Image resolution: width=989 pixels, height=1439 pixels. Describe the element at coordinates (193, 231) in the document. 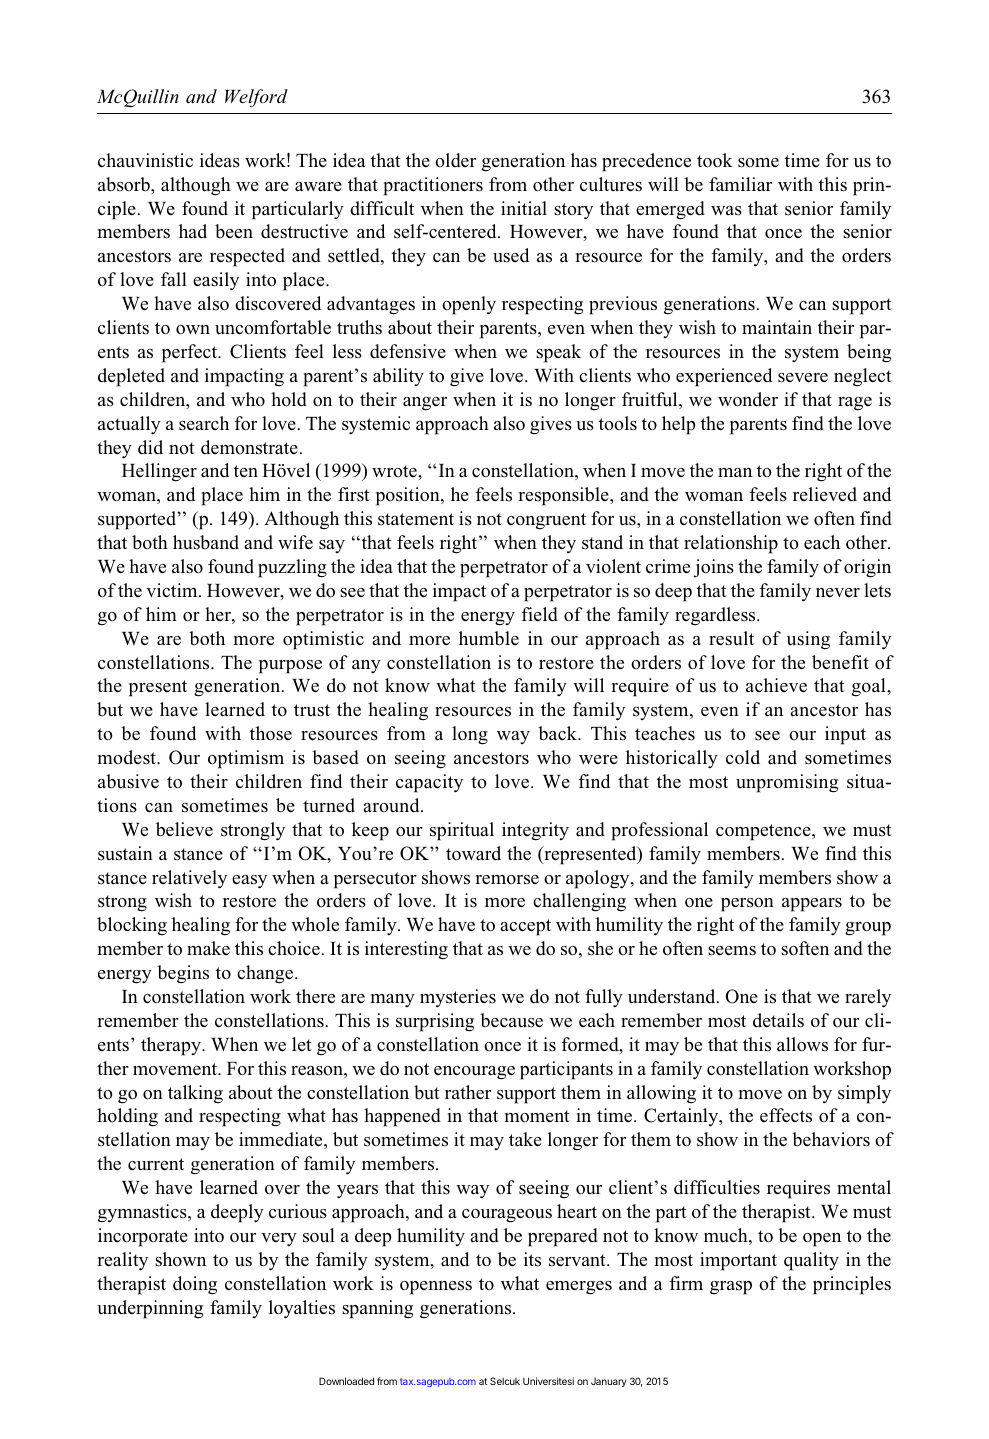

I see `had` at that location.
